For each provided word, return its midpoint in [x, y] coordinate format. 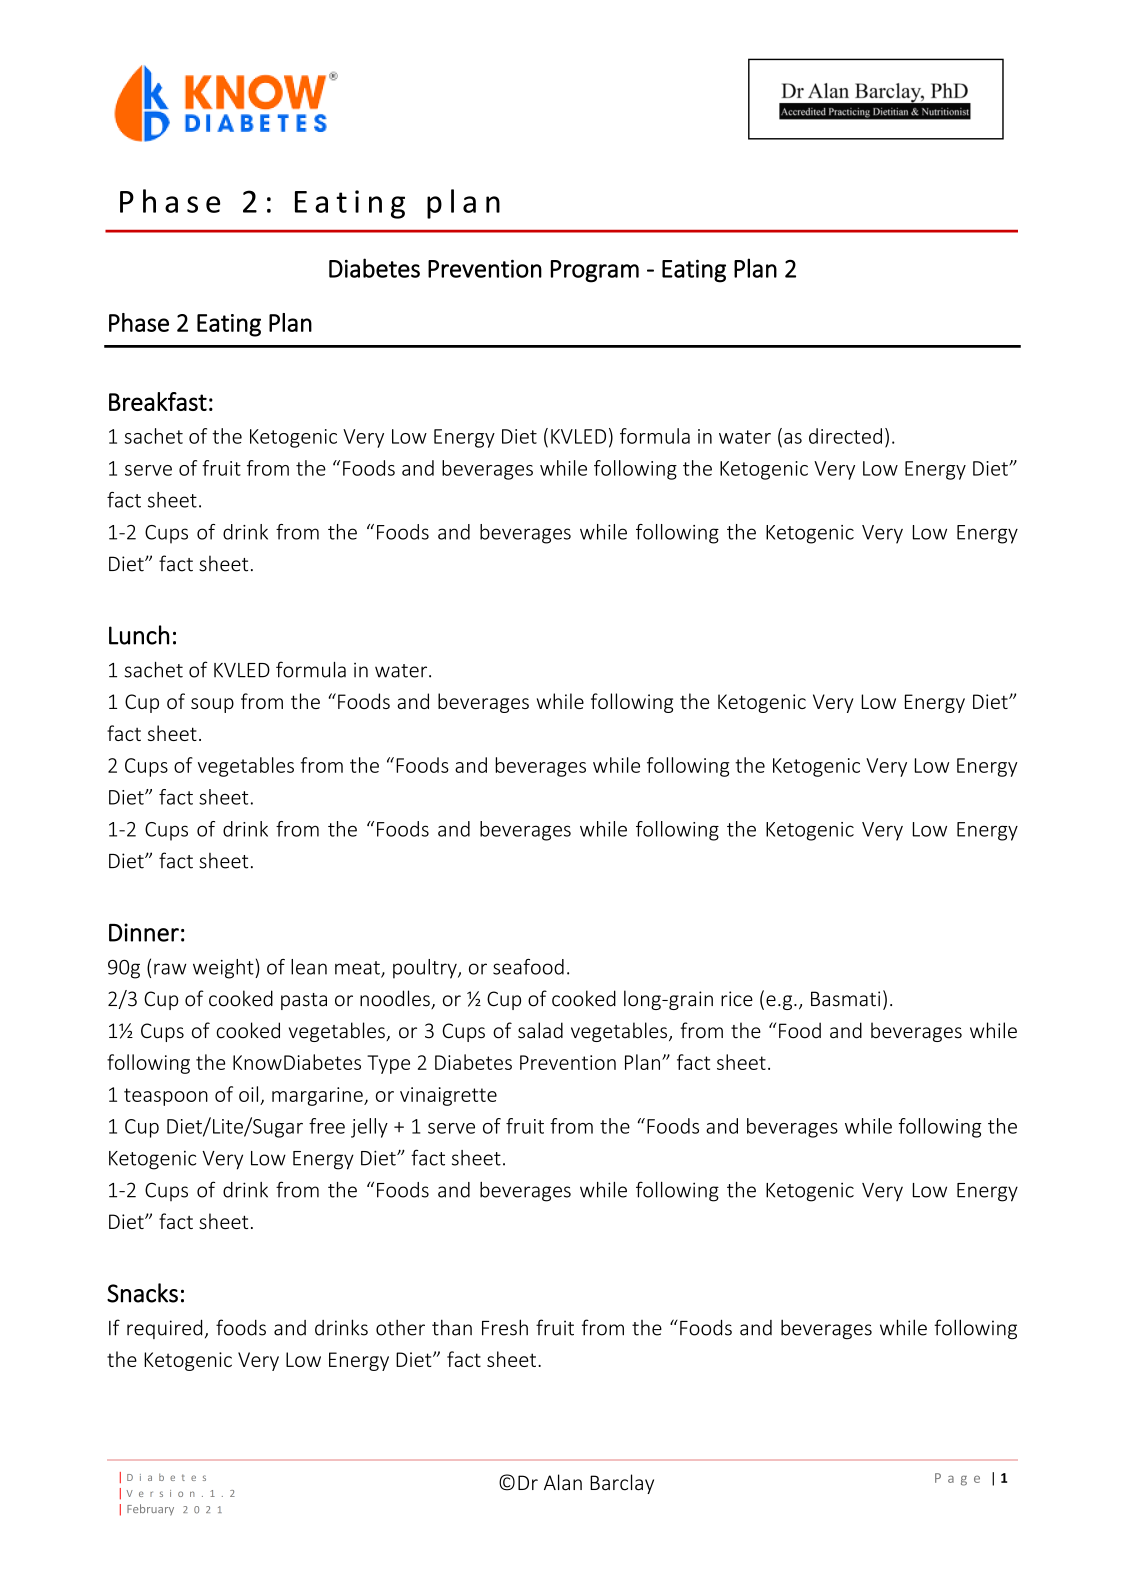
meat [358, 969]
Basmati [845, 999]
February [150, 1510]
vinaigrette [448, 1096]
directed [845, 436]
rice [737, 999]
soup [212, 705]
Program [595, 271]
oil [248, 1094]
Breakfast [158, 401]
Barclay [622, 1484]
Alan [563, 1482]
